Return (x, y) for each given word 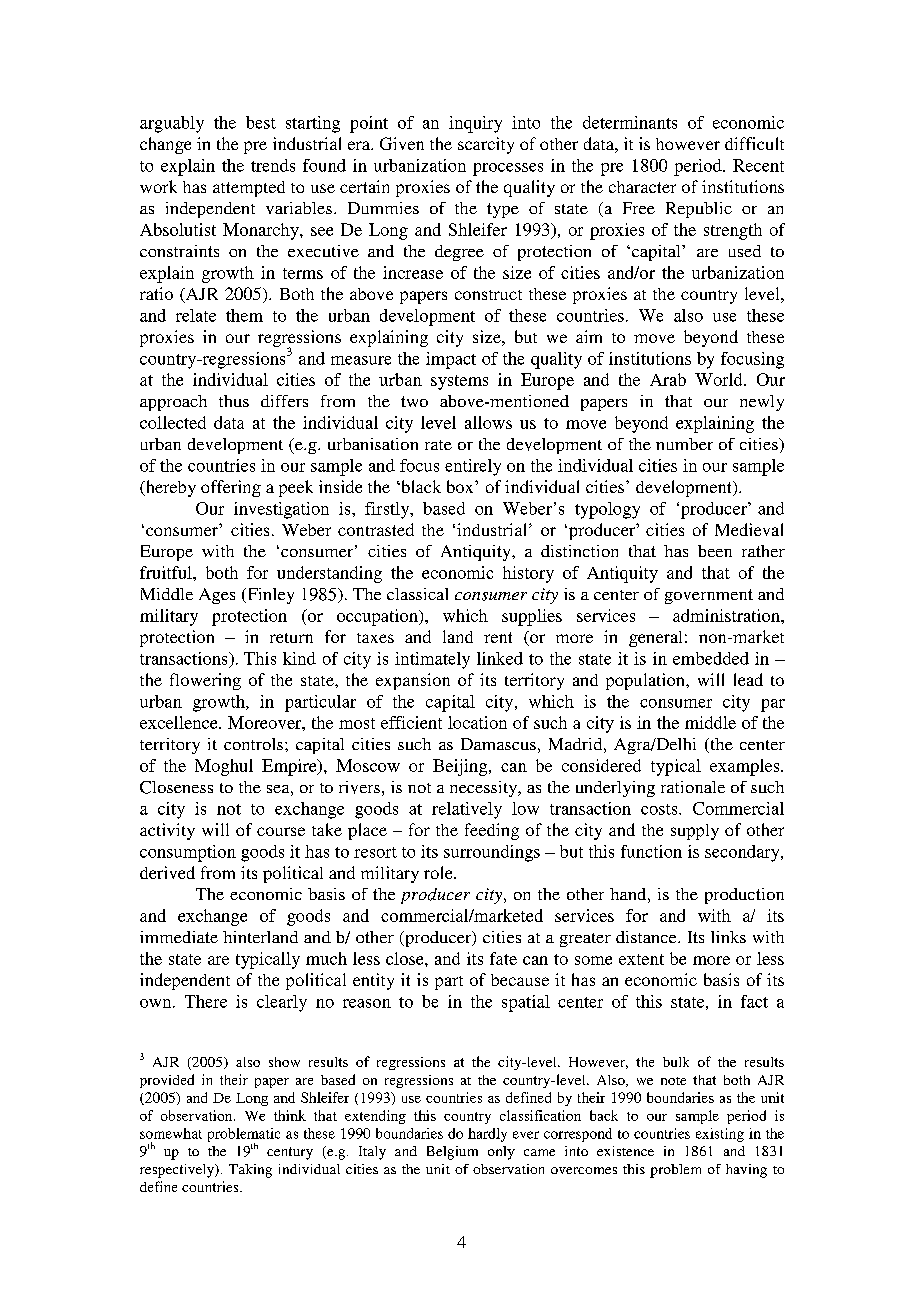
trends (273, 165)
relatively (467, 810)
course (281, 831)
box (461, 486)
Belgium (452, 1153)
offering (231, 488)
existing (720, 1135)
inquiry (475, 124)
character (642, 187)
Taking (250, 1171)
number (684, 444)
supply (695, 832)
